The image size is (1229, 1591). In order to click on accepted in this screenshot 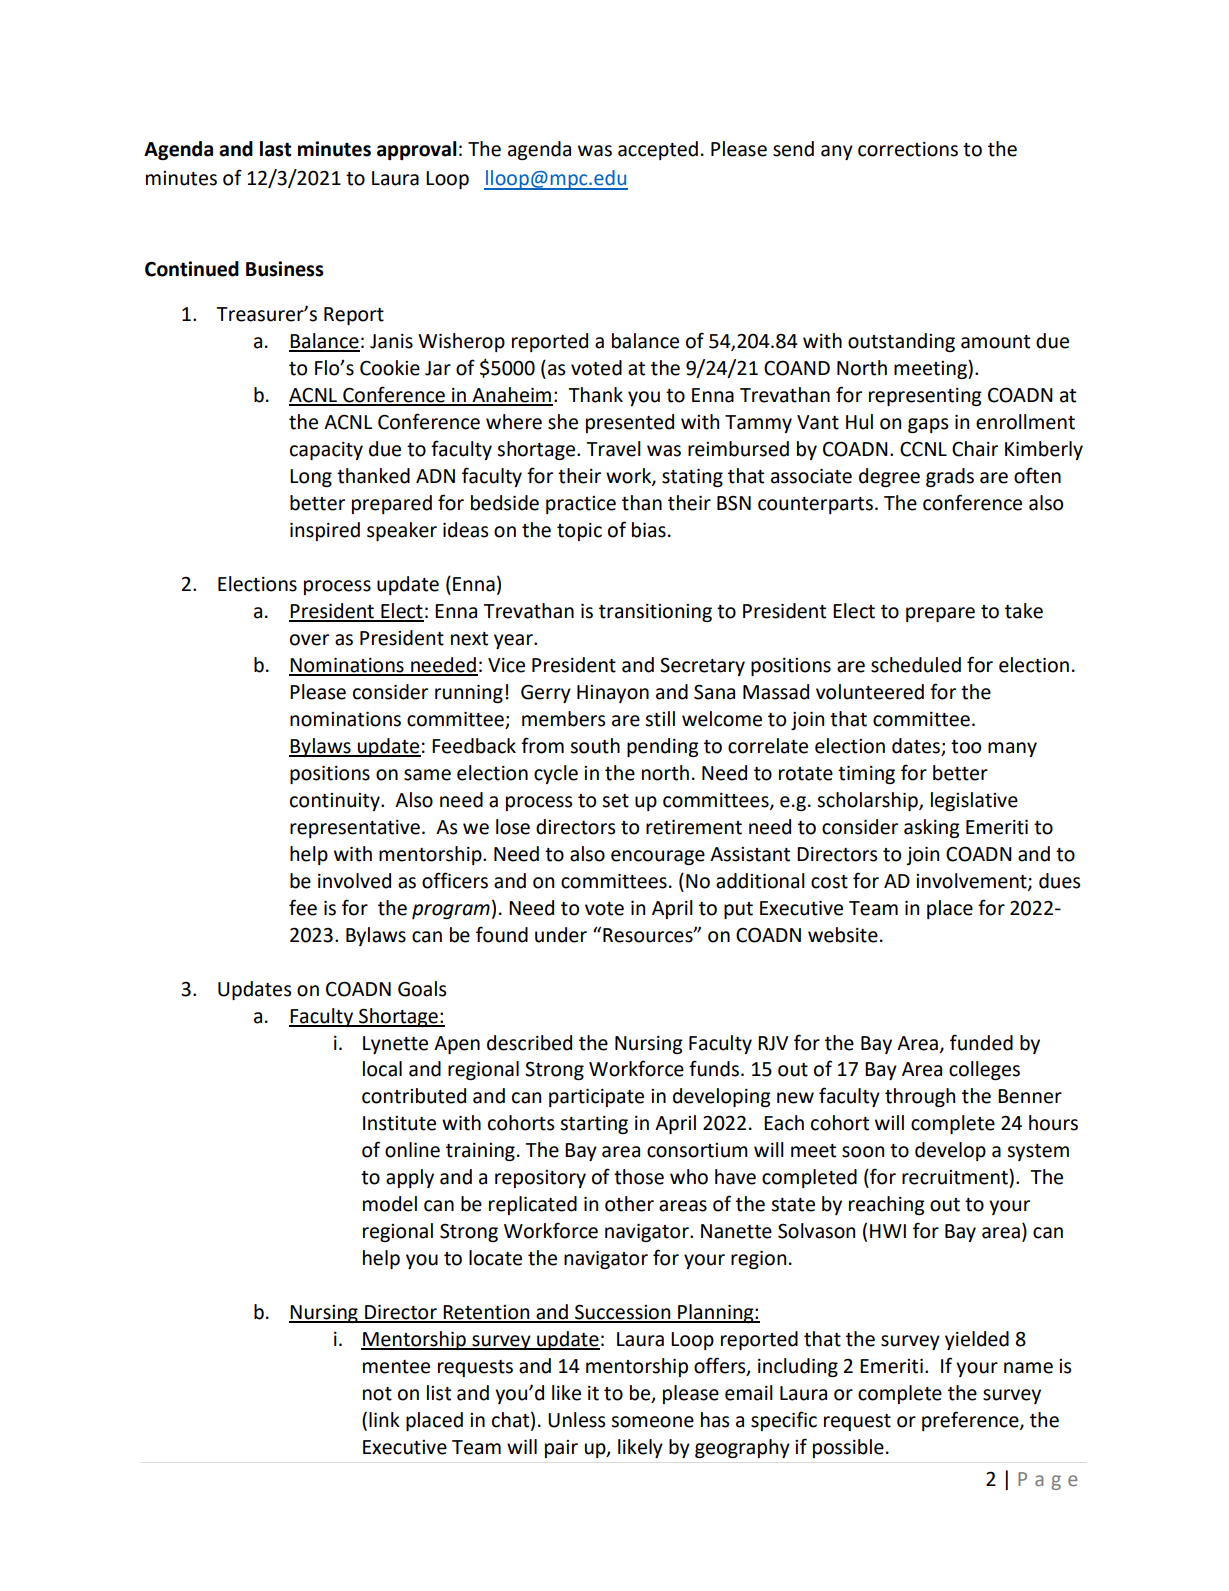, I will do `click(658, 150)`.
